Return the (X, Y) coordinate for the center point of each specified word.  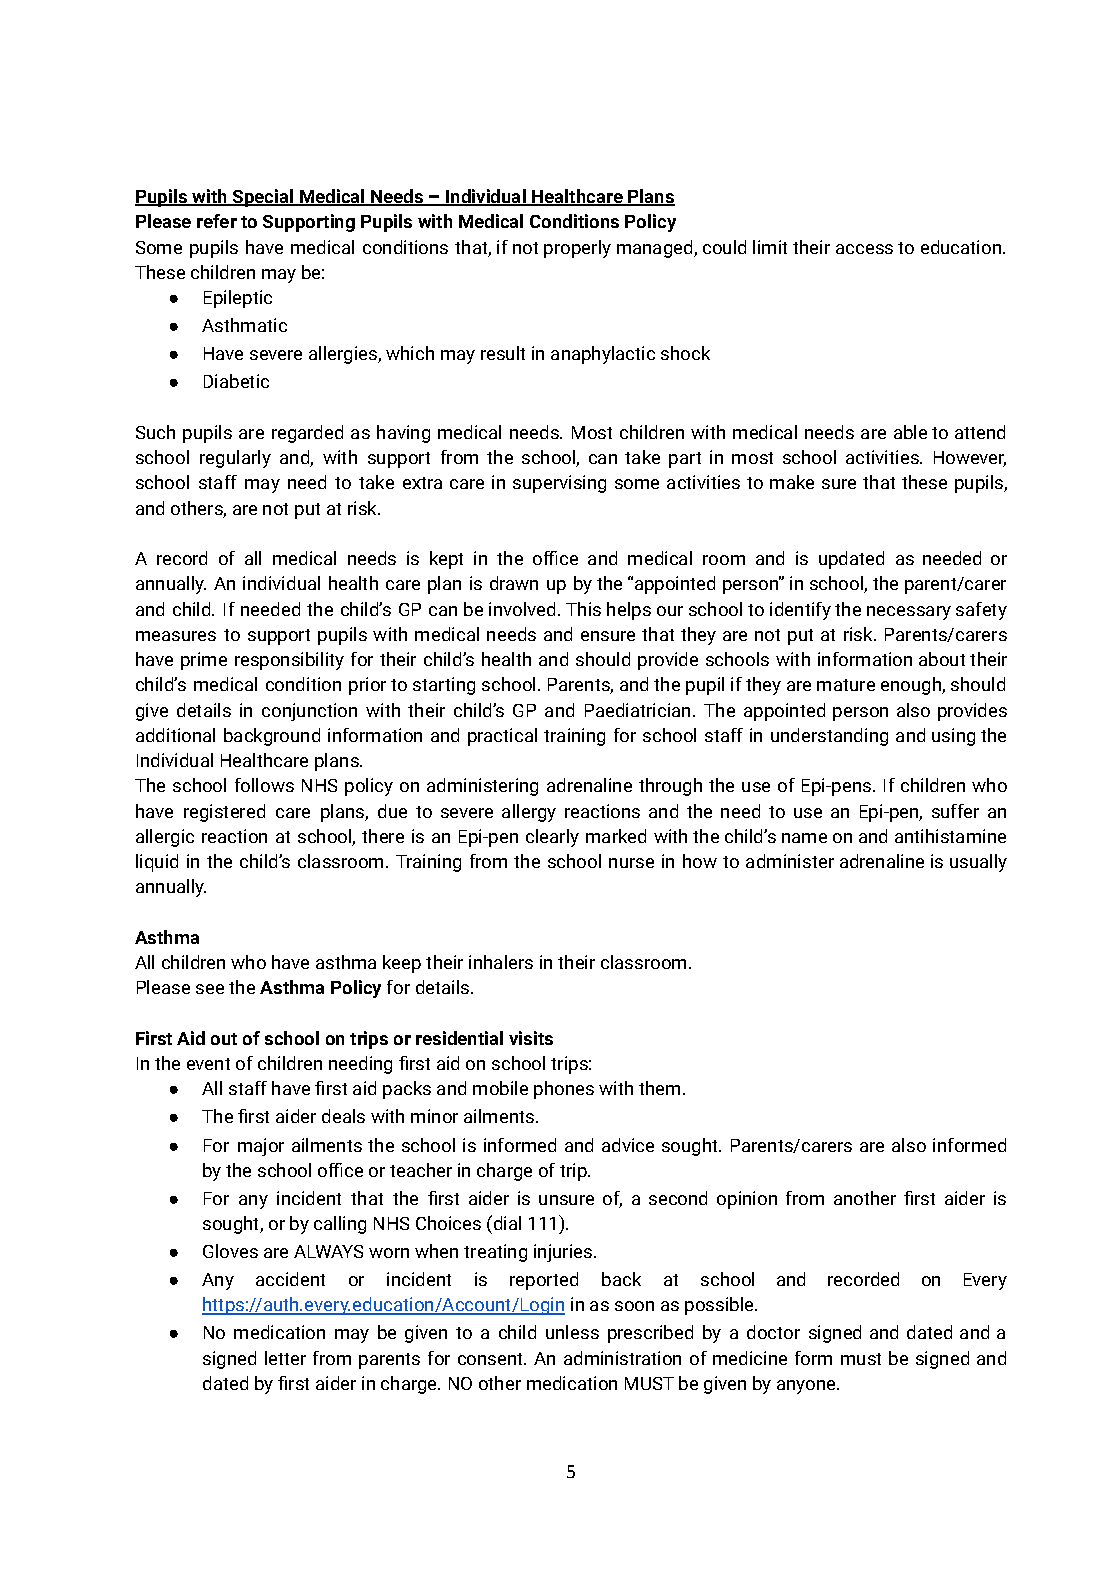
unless (572, 1332)
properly (577, 249)
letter (285, 1358)
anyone (807, 1387)
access (864, 249)
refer (217, 221)
